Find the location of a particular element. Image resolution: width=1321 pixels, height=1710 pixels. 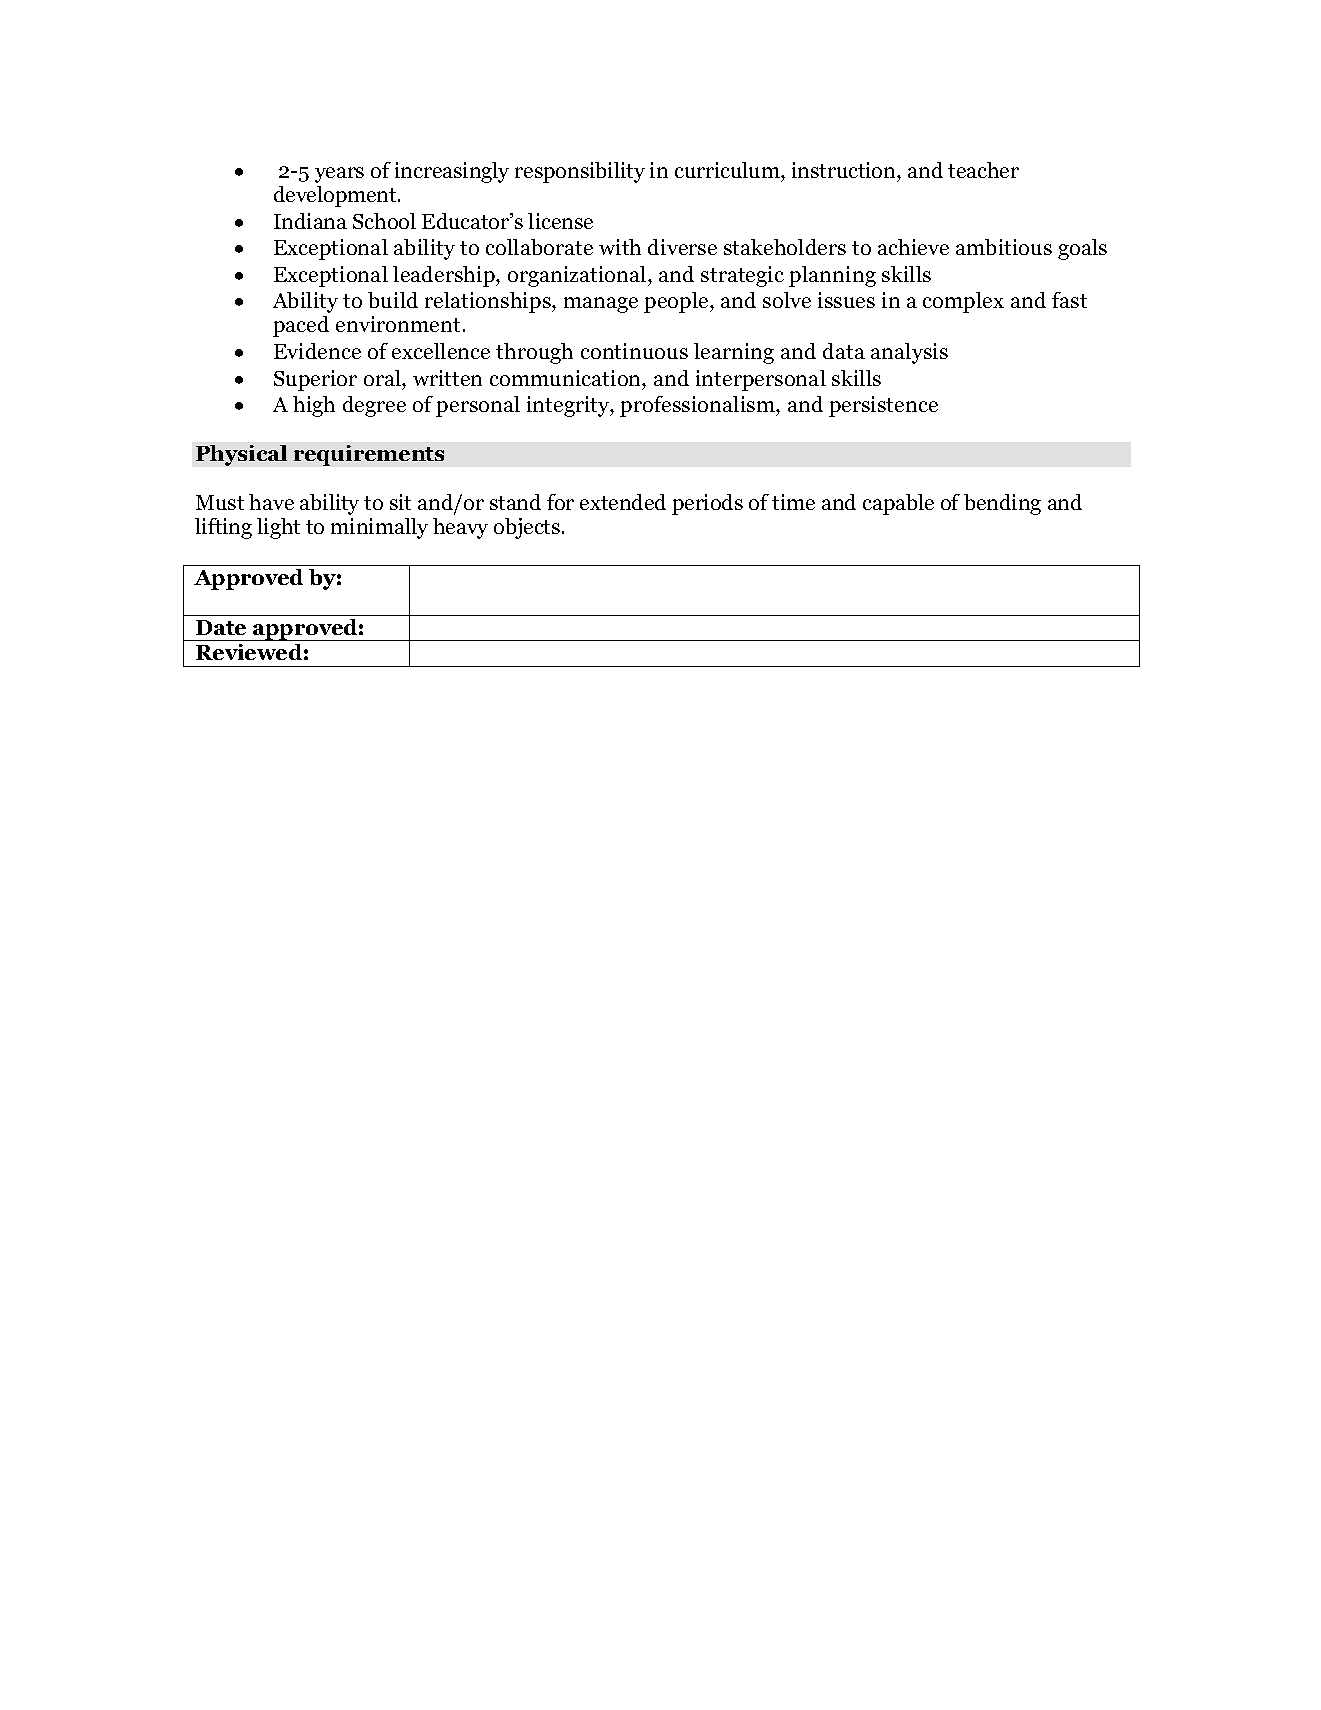

responsibility is located at coordinates (580, 172).
